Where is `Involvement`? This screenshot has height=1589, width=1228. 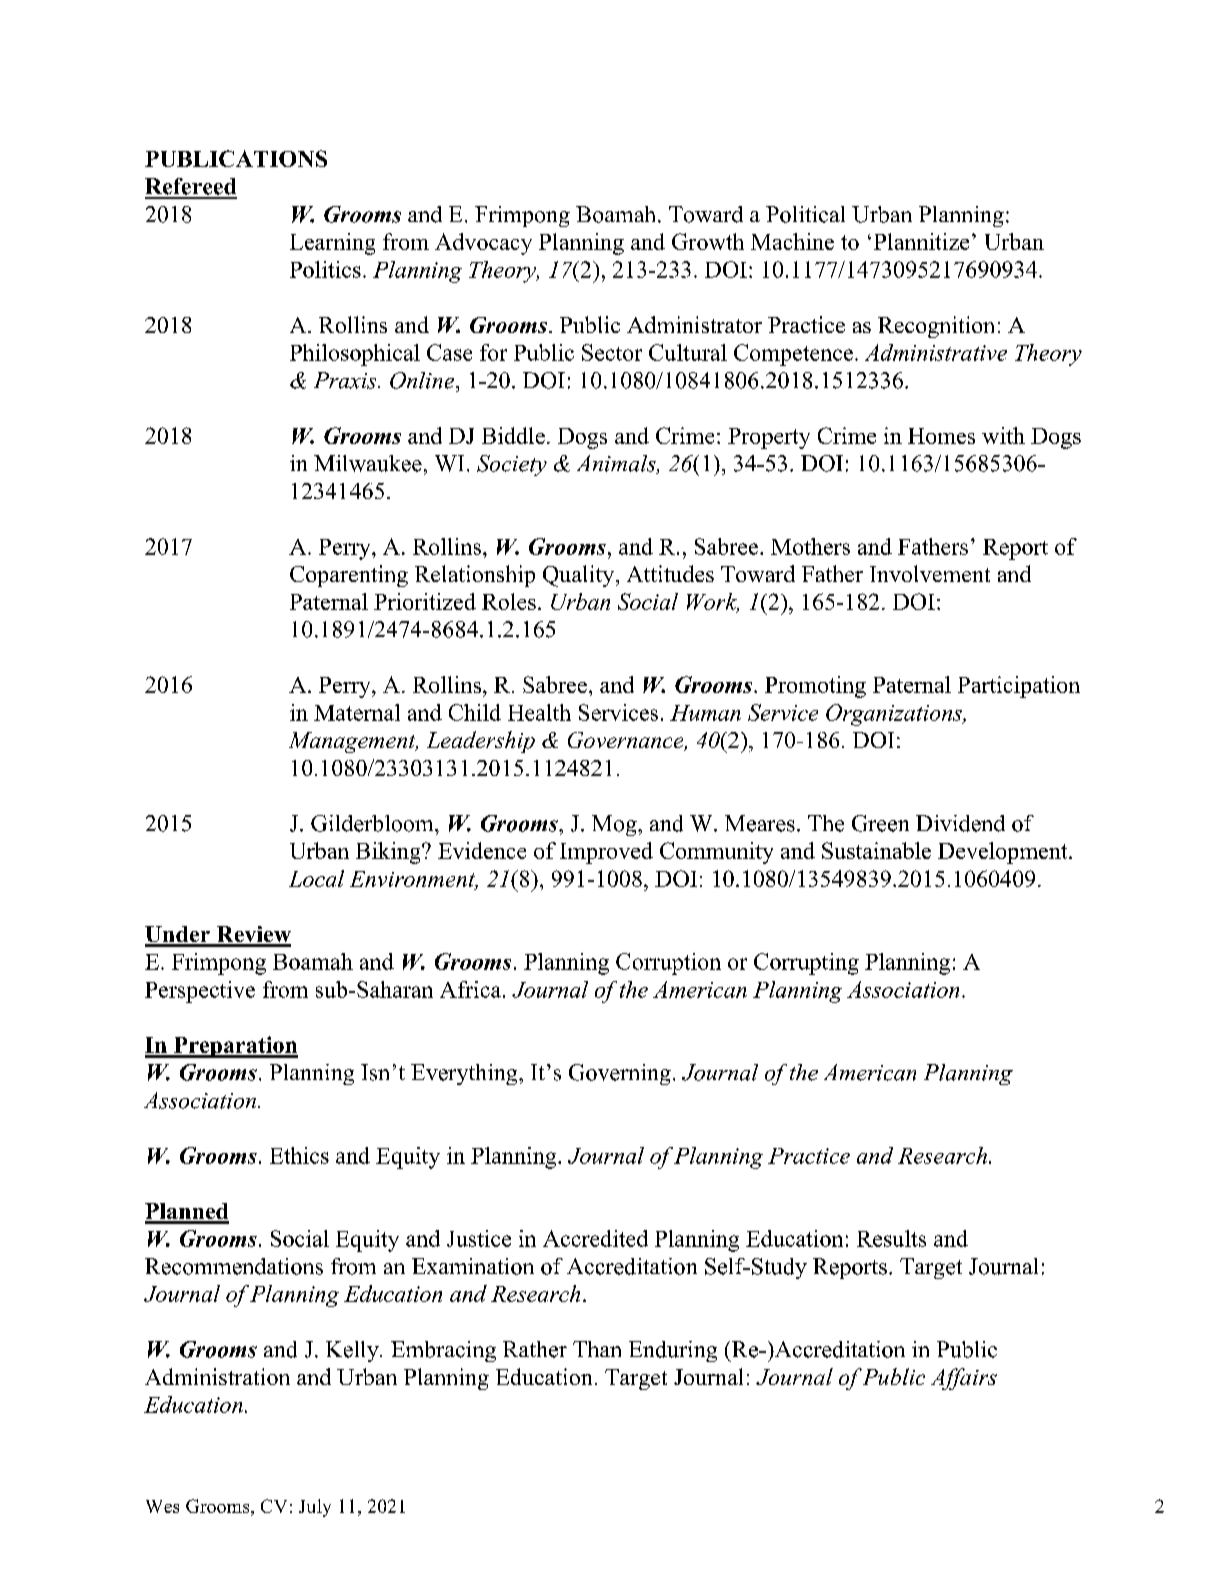 Involvement is located at coordinates (930, 573).
